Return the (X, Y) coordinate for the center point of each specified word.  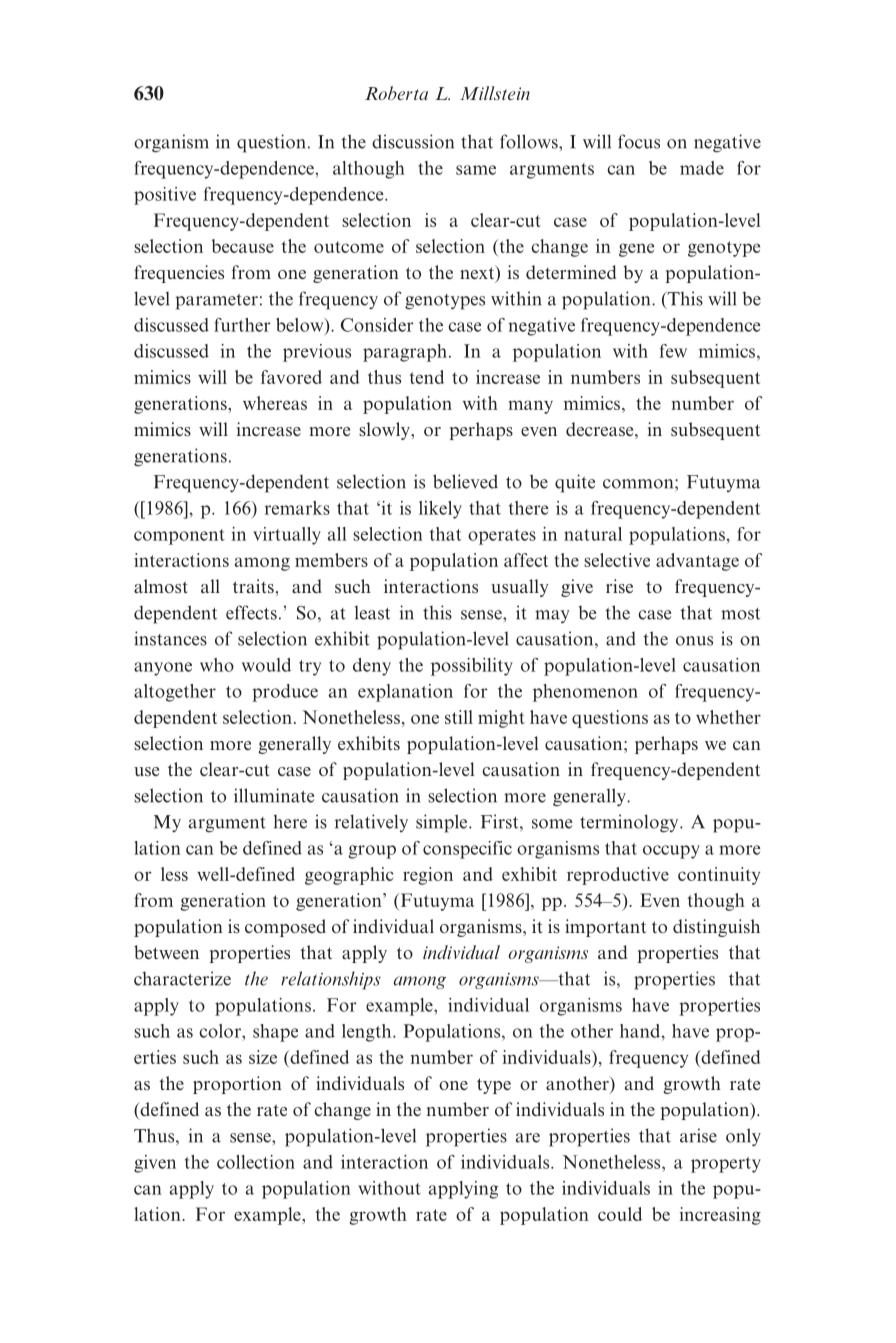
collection (256, 1162)
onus (694, 641)
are (528, 1138)
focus (639, 141)
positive (165, 196)
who (217, 665)
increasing (720, 1216)
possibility (472, 667)
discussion (413, 141)
